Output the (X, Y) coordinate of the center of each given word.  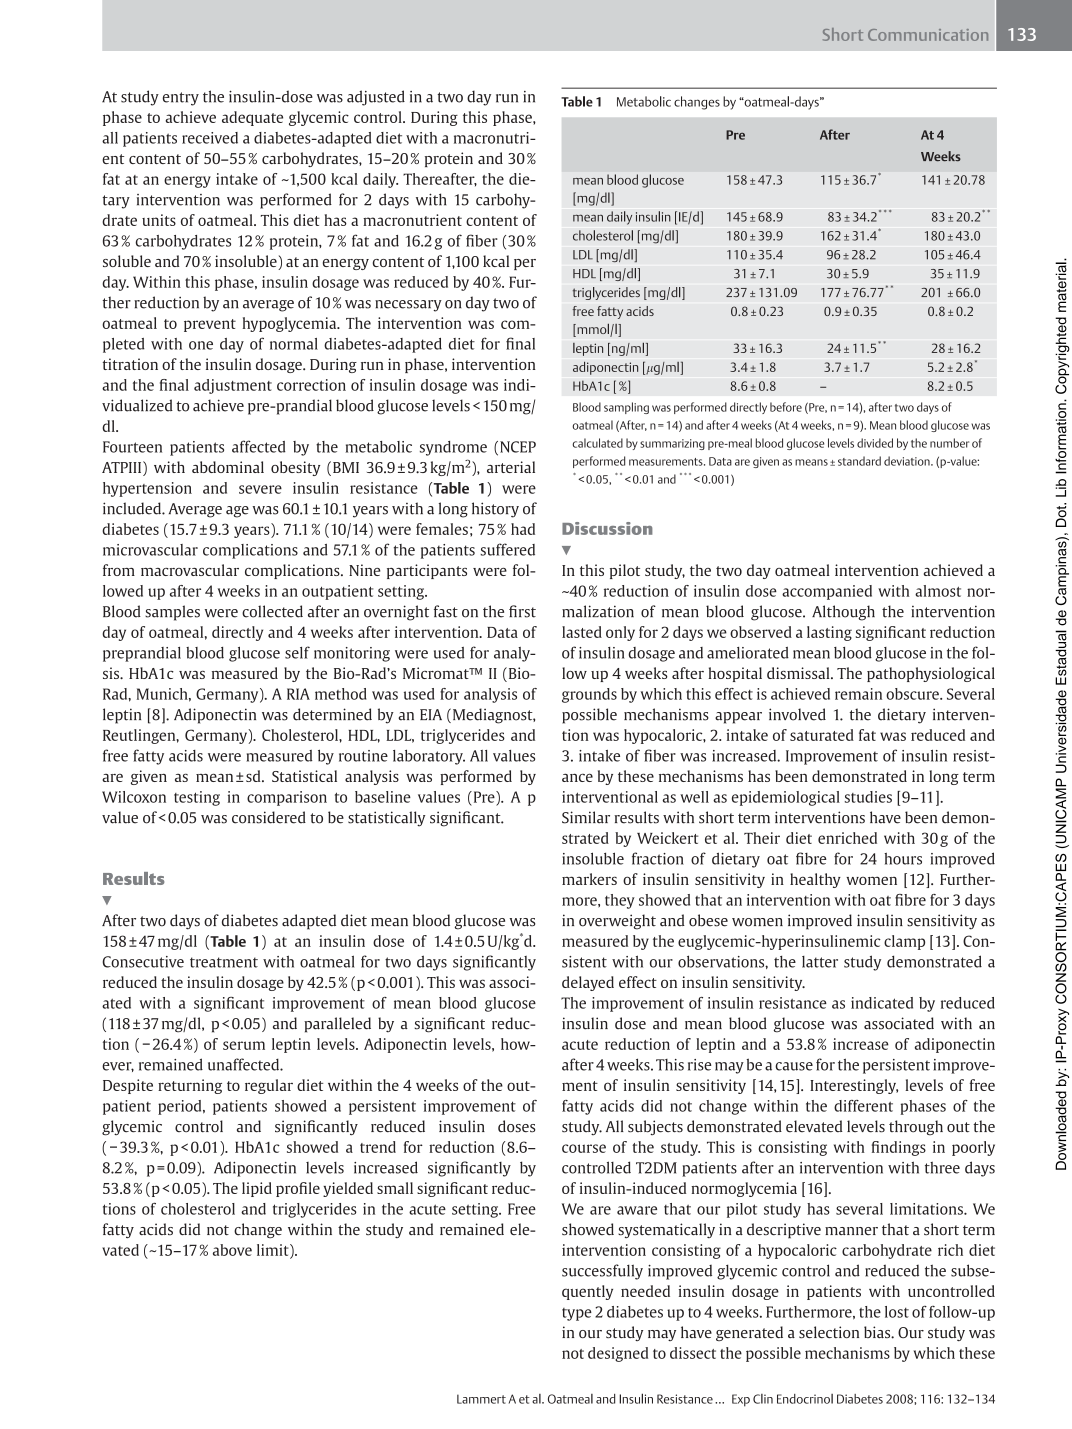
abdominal (228, 467)
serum (244, 1045)
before (786, 407)
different (863, 1106)
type (577, 1314)
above (232, 1250)
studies (868, 797)
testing (197, 798)
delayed (588, 983)
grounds (589, 695)
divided (875, 443)
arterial (511, 467)
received (210, 138)
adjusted (376, 98)
